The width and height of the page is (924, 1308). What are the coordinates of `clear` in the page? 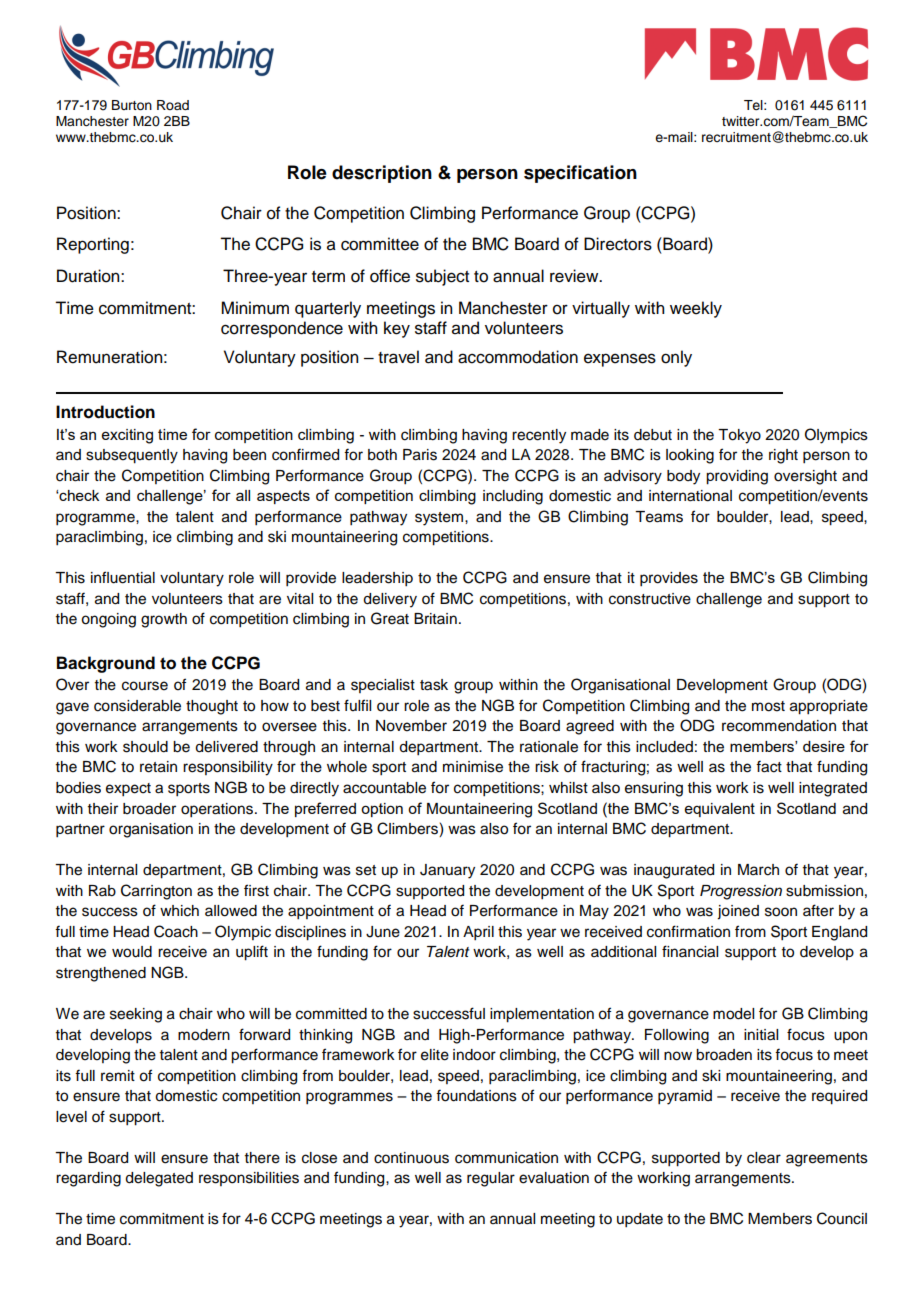 It's located at (764, 1158).
